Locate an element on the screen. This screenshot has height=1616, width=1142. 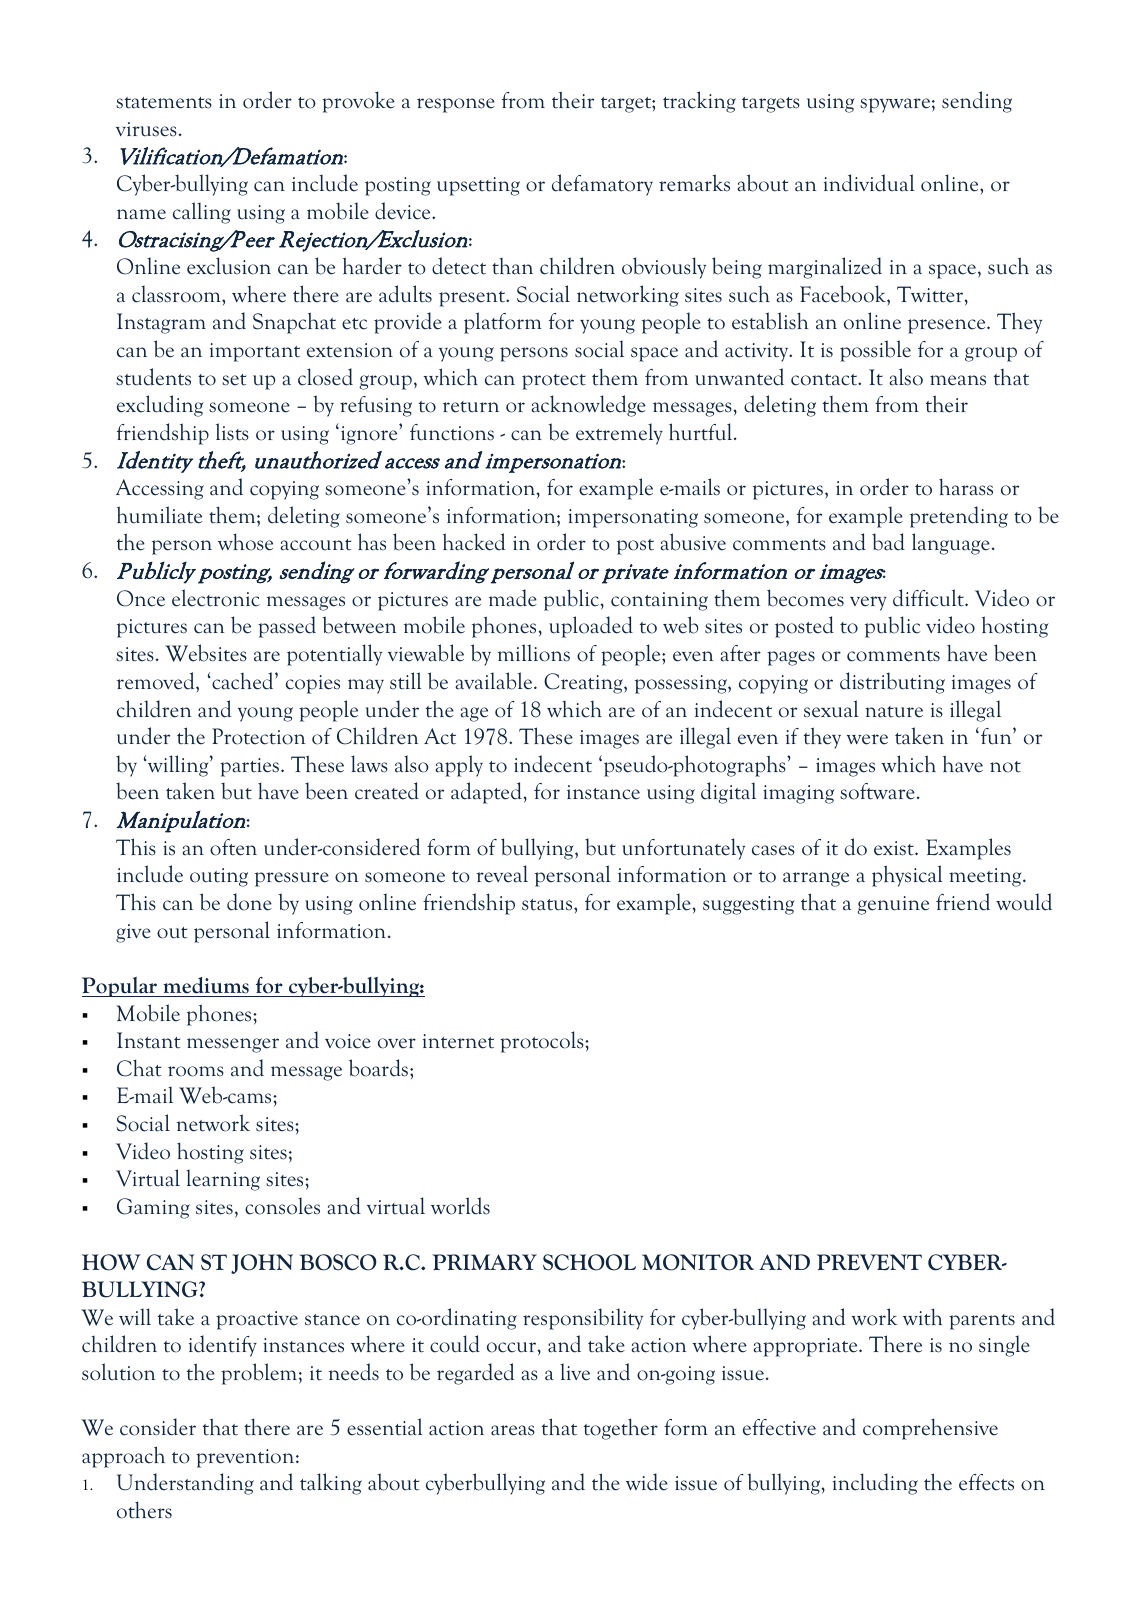
adapted is located at coordinates (487, 793).
